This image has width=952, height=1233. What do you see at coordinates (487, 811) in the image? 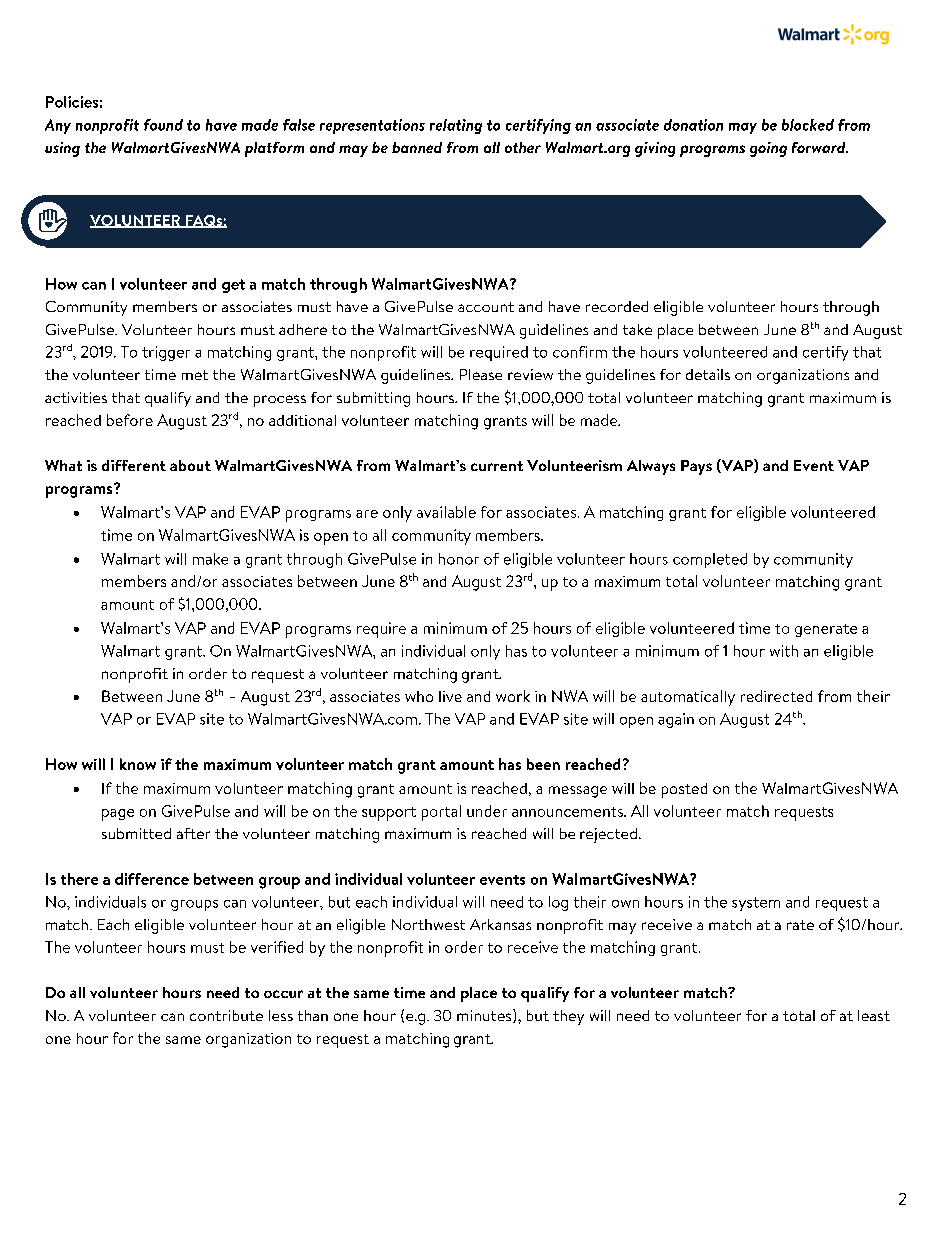
I see `under` at bounding box center [487, 811].
